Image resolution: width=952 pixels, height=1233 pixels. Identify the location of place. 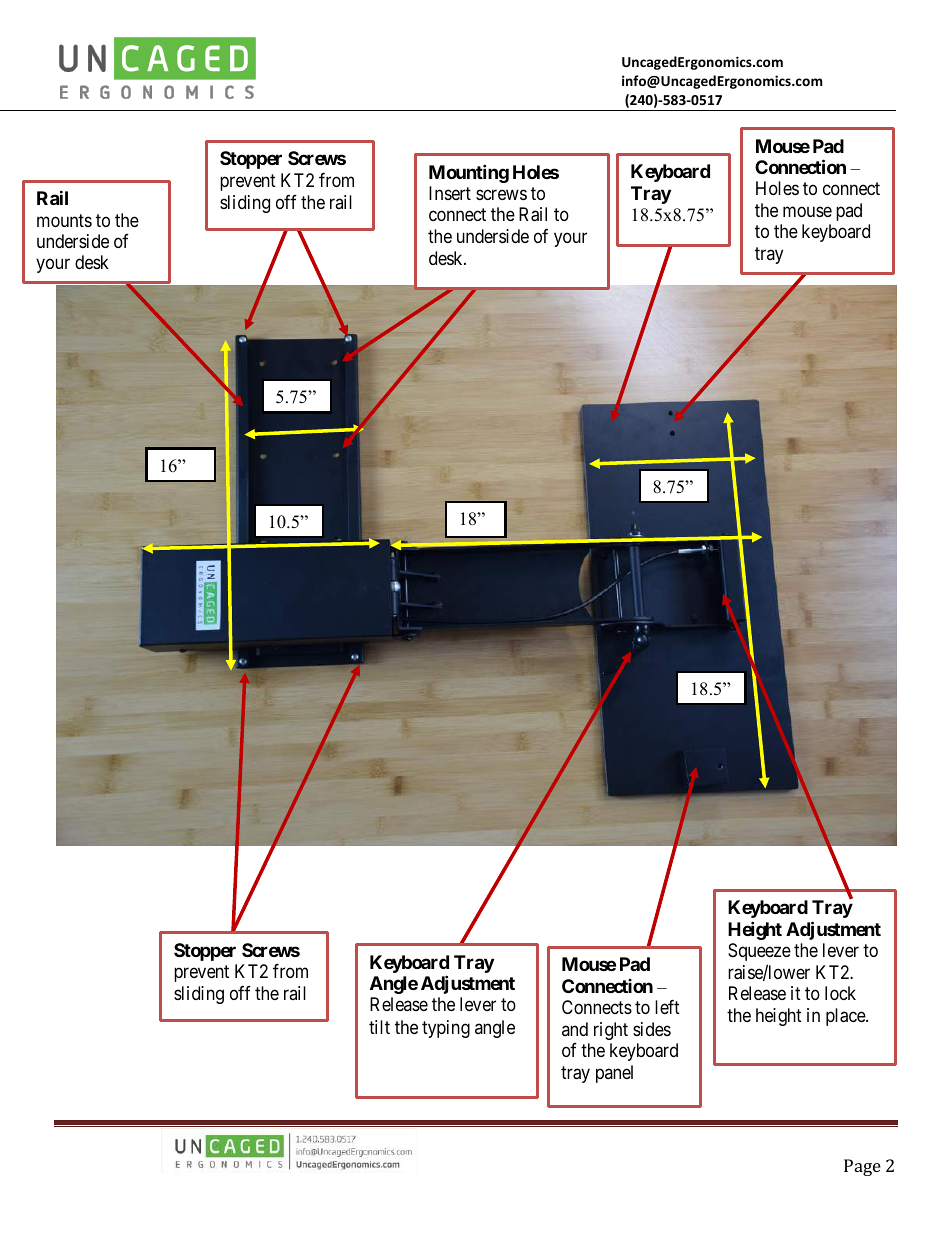
(846, 1017).
